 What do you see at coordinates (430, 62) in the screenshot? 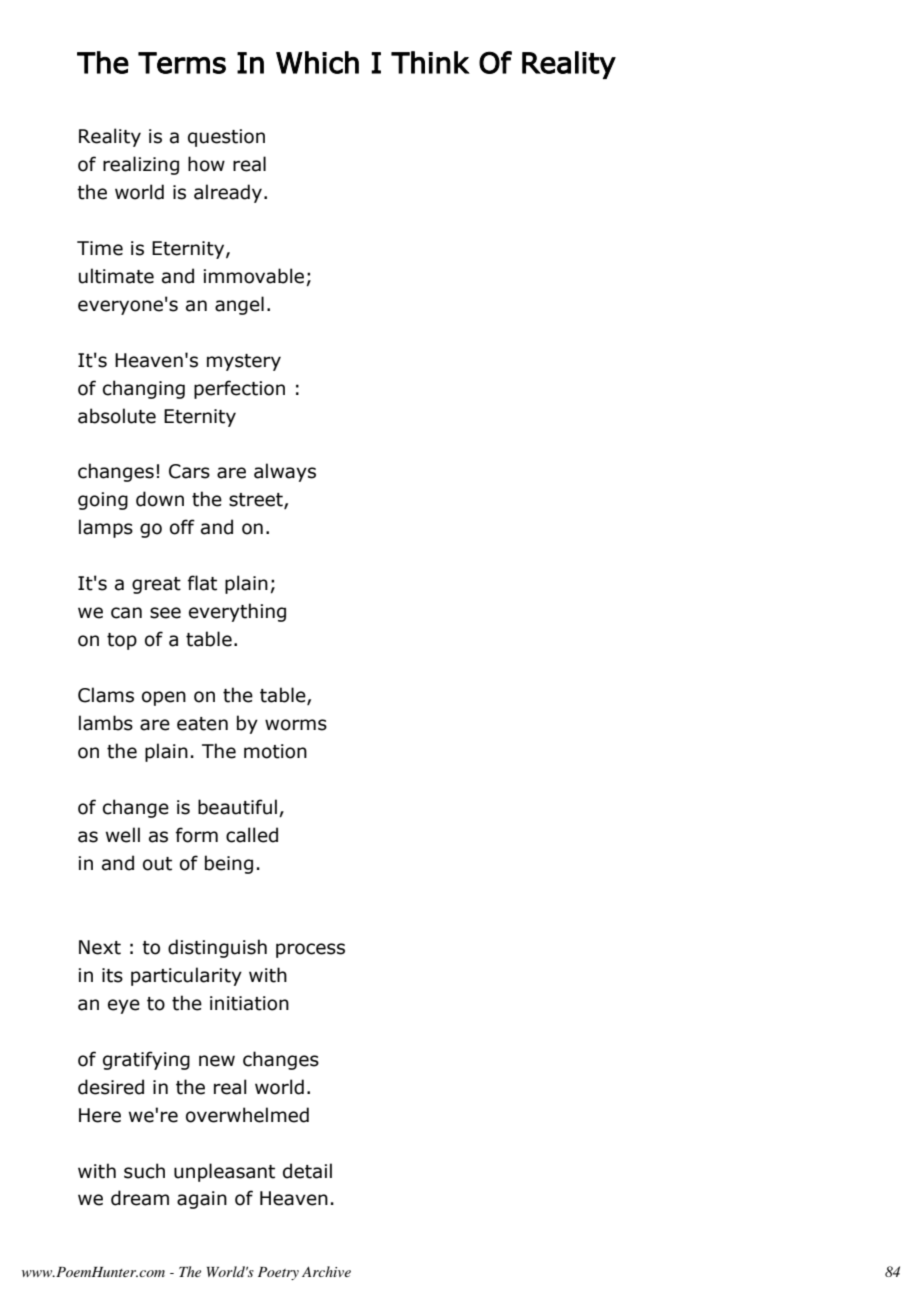
I see `Think` at bounding box center [430, 62].
